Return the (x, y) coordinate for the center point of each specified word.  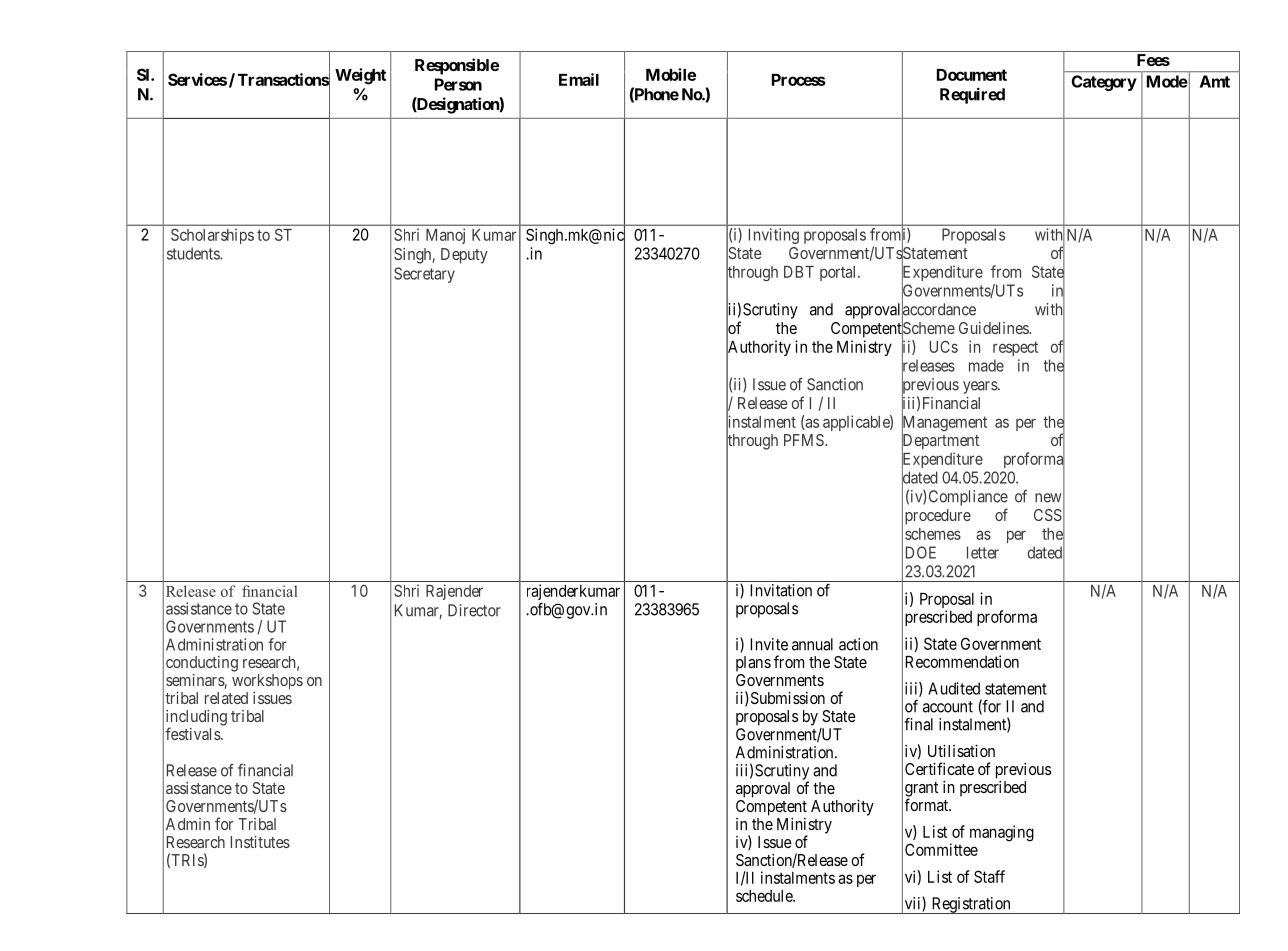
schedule (765, 896)
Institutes (260, 842)
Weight (360, 76)
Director (474, 610)
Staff (989, 876)
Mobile (671, 74)
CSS (1048, 515)
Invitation (781, 590)
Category (1104, 83)
